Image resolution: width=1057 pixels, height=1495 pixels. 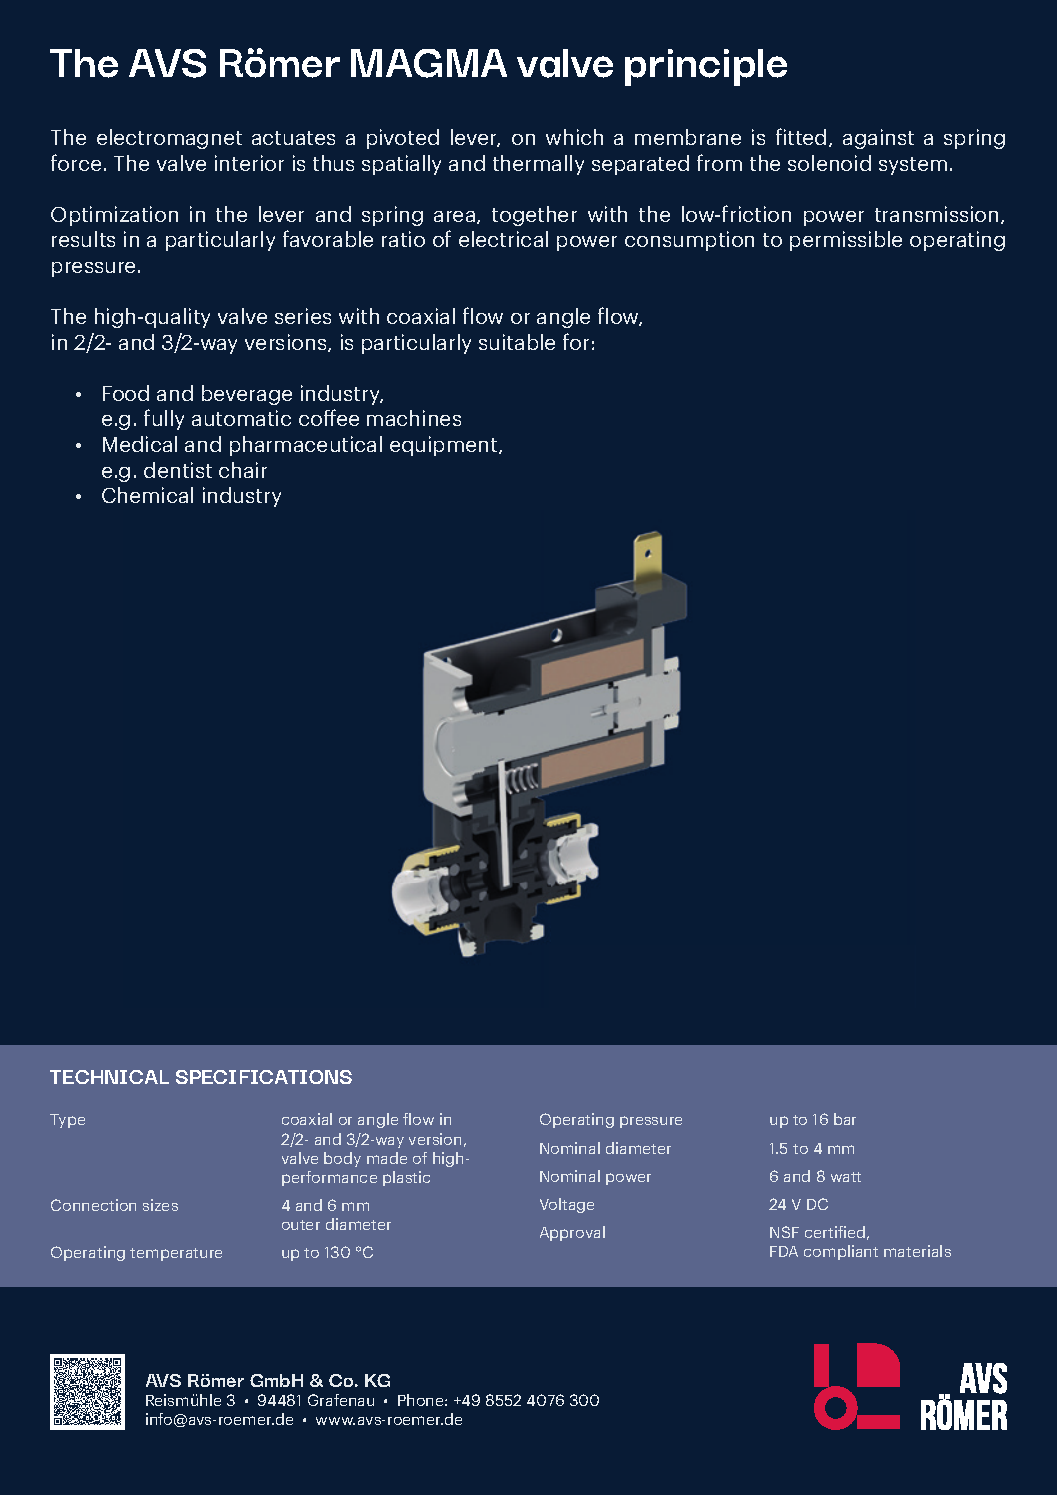 What do you see at coordinates (429, 63) in the screenshot?
I see `MAGMA` at bounding box center [429, 63].
